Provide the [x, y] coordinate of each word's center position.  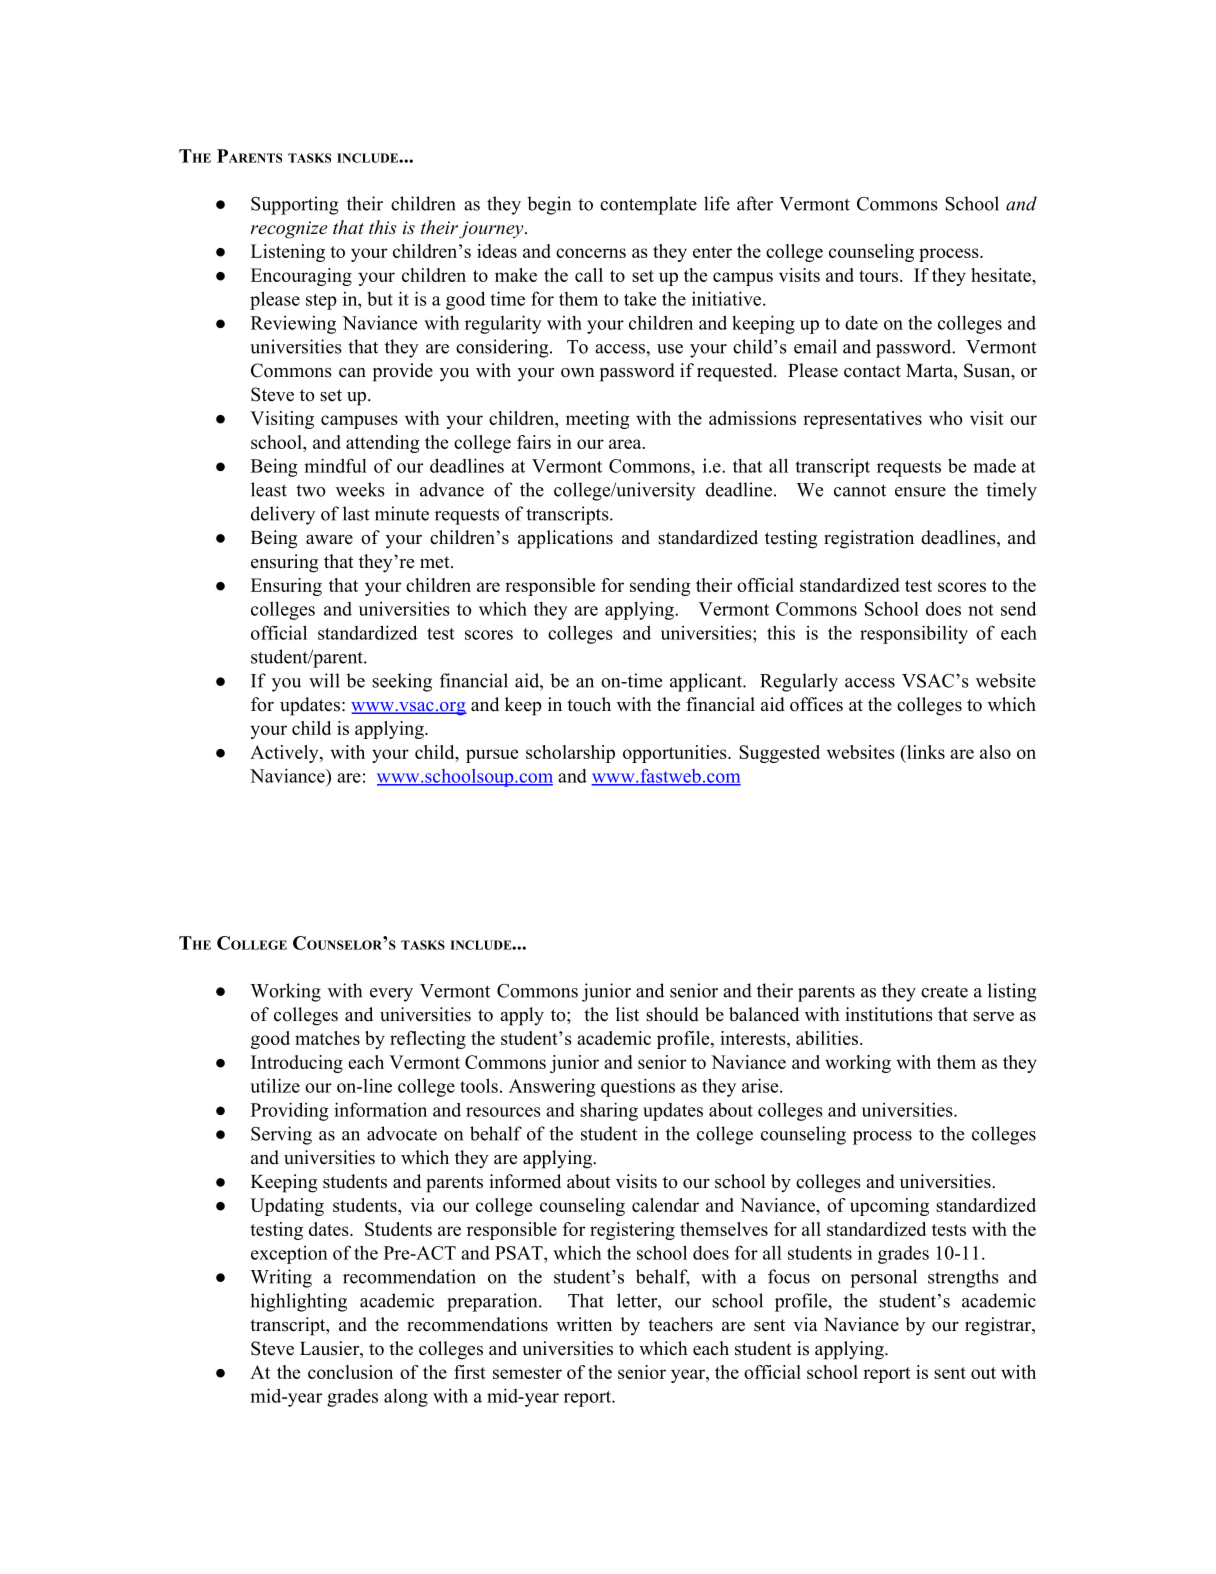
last [356, 513]
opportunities [676, 754]
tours [878, 276]
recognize [289, 230]
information [380, 1109]
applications [565, 539]
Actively [285, 754]
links [925, 752]
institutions [889, 1014]
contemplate [648, 205]
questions [638, 1087]
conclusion [350, 1372]
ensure [920, 492]
